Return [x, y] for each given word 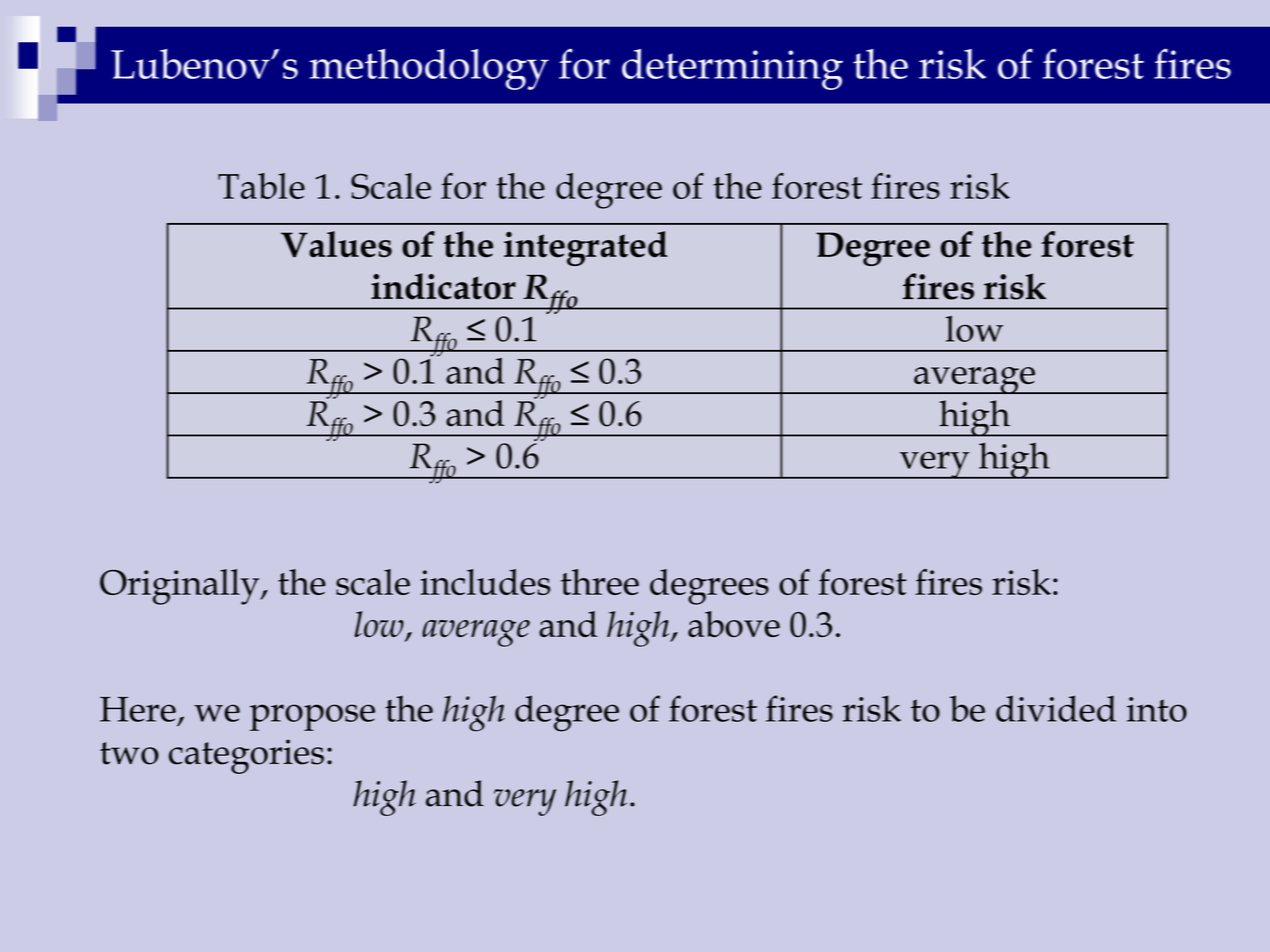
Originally [181, 587]
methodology [429, 69]
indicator [443, 286]
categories [246, 756]
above [734, 624]
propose [312, 717]
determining [732, 69]
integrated [586, 248]
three [600, 582]
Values [336, 244]
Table [261, 186]
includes [485, 582]
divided [1056, 708]
